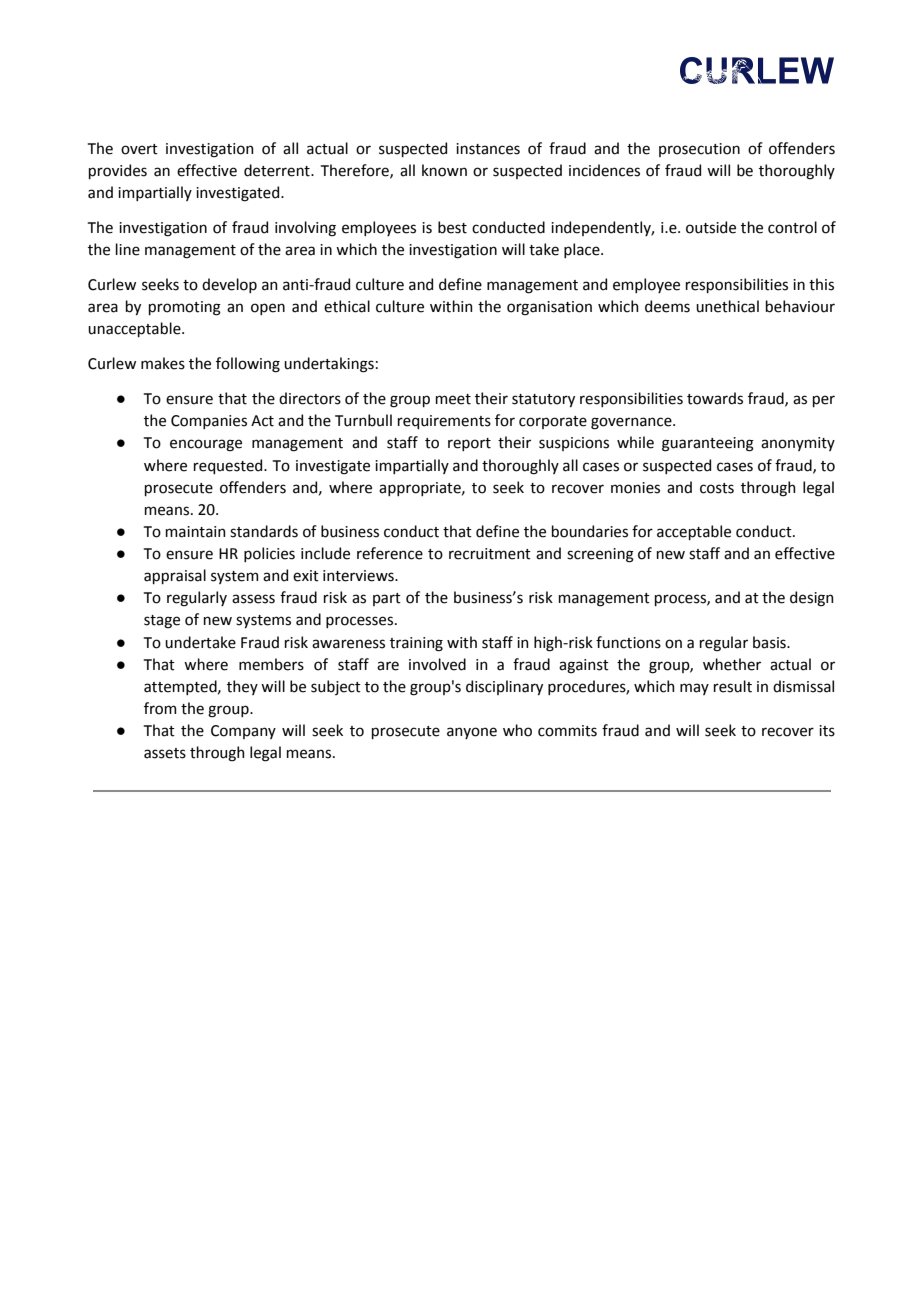  I want to click on report, so click(469, 444).
